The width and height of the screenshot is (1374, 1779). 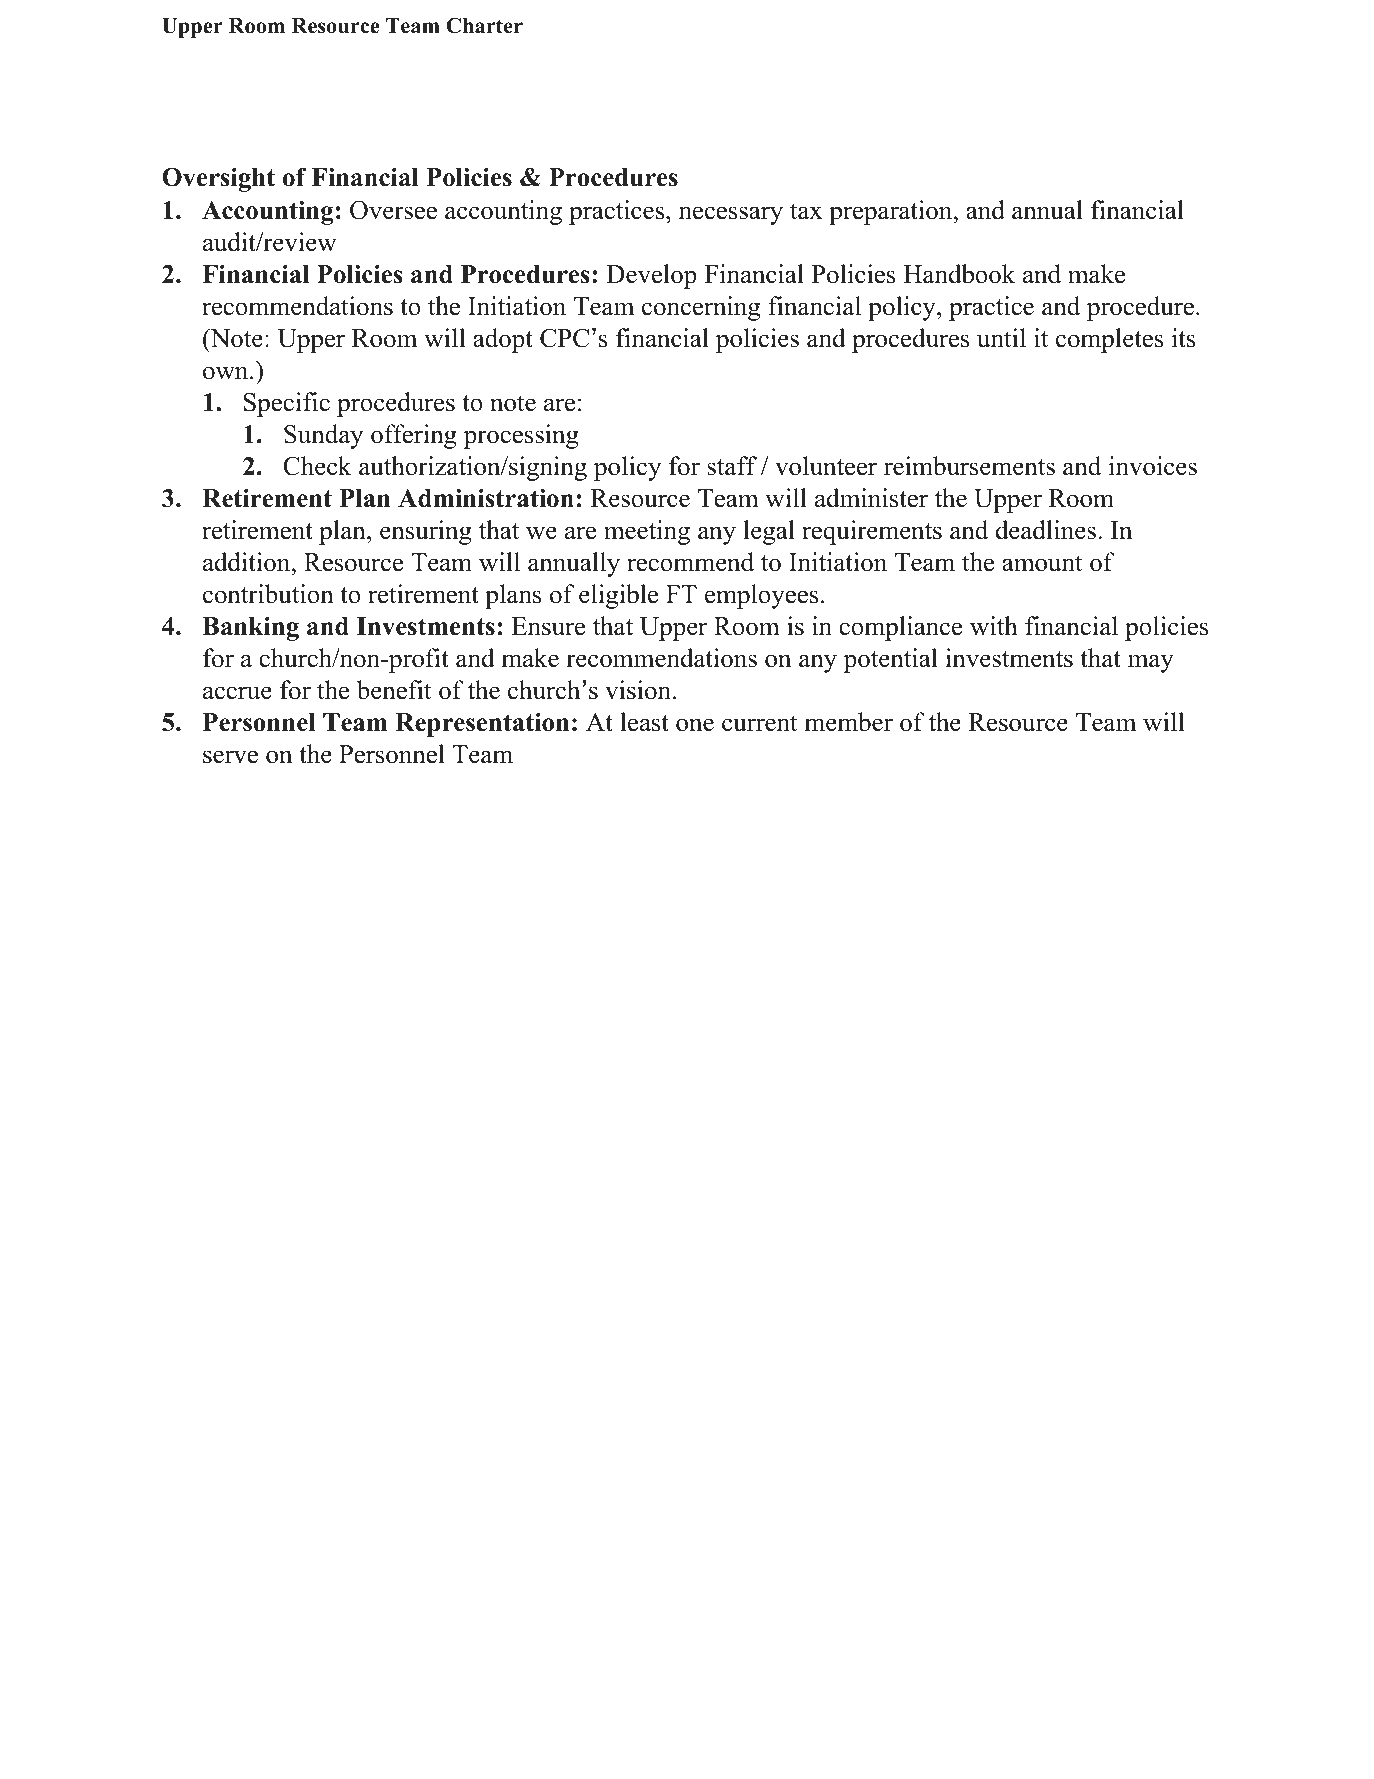 I want to click on serve, so click(x=230, y=757).
